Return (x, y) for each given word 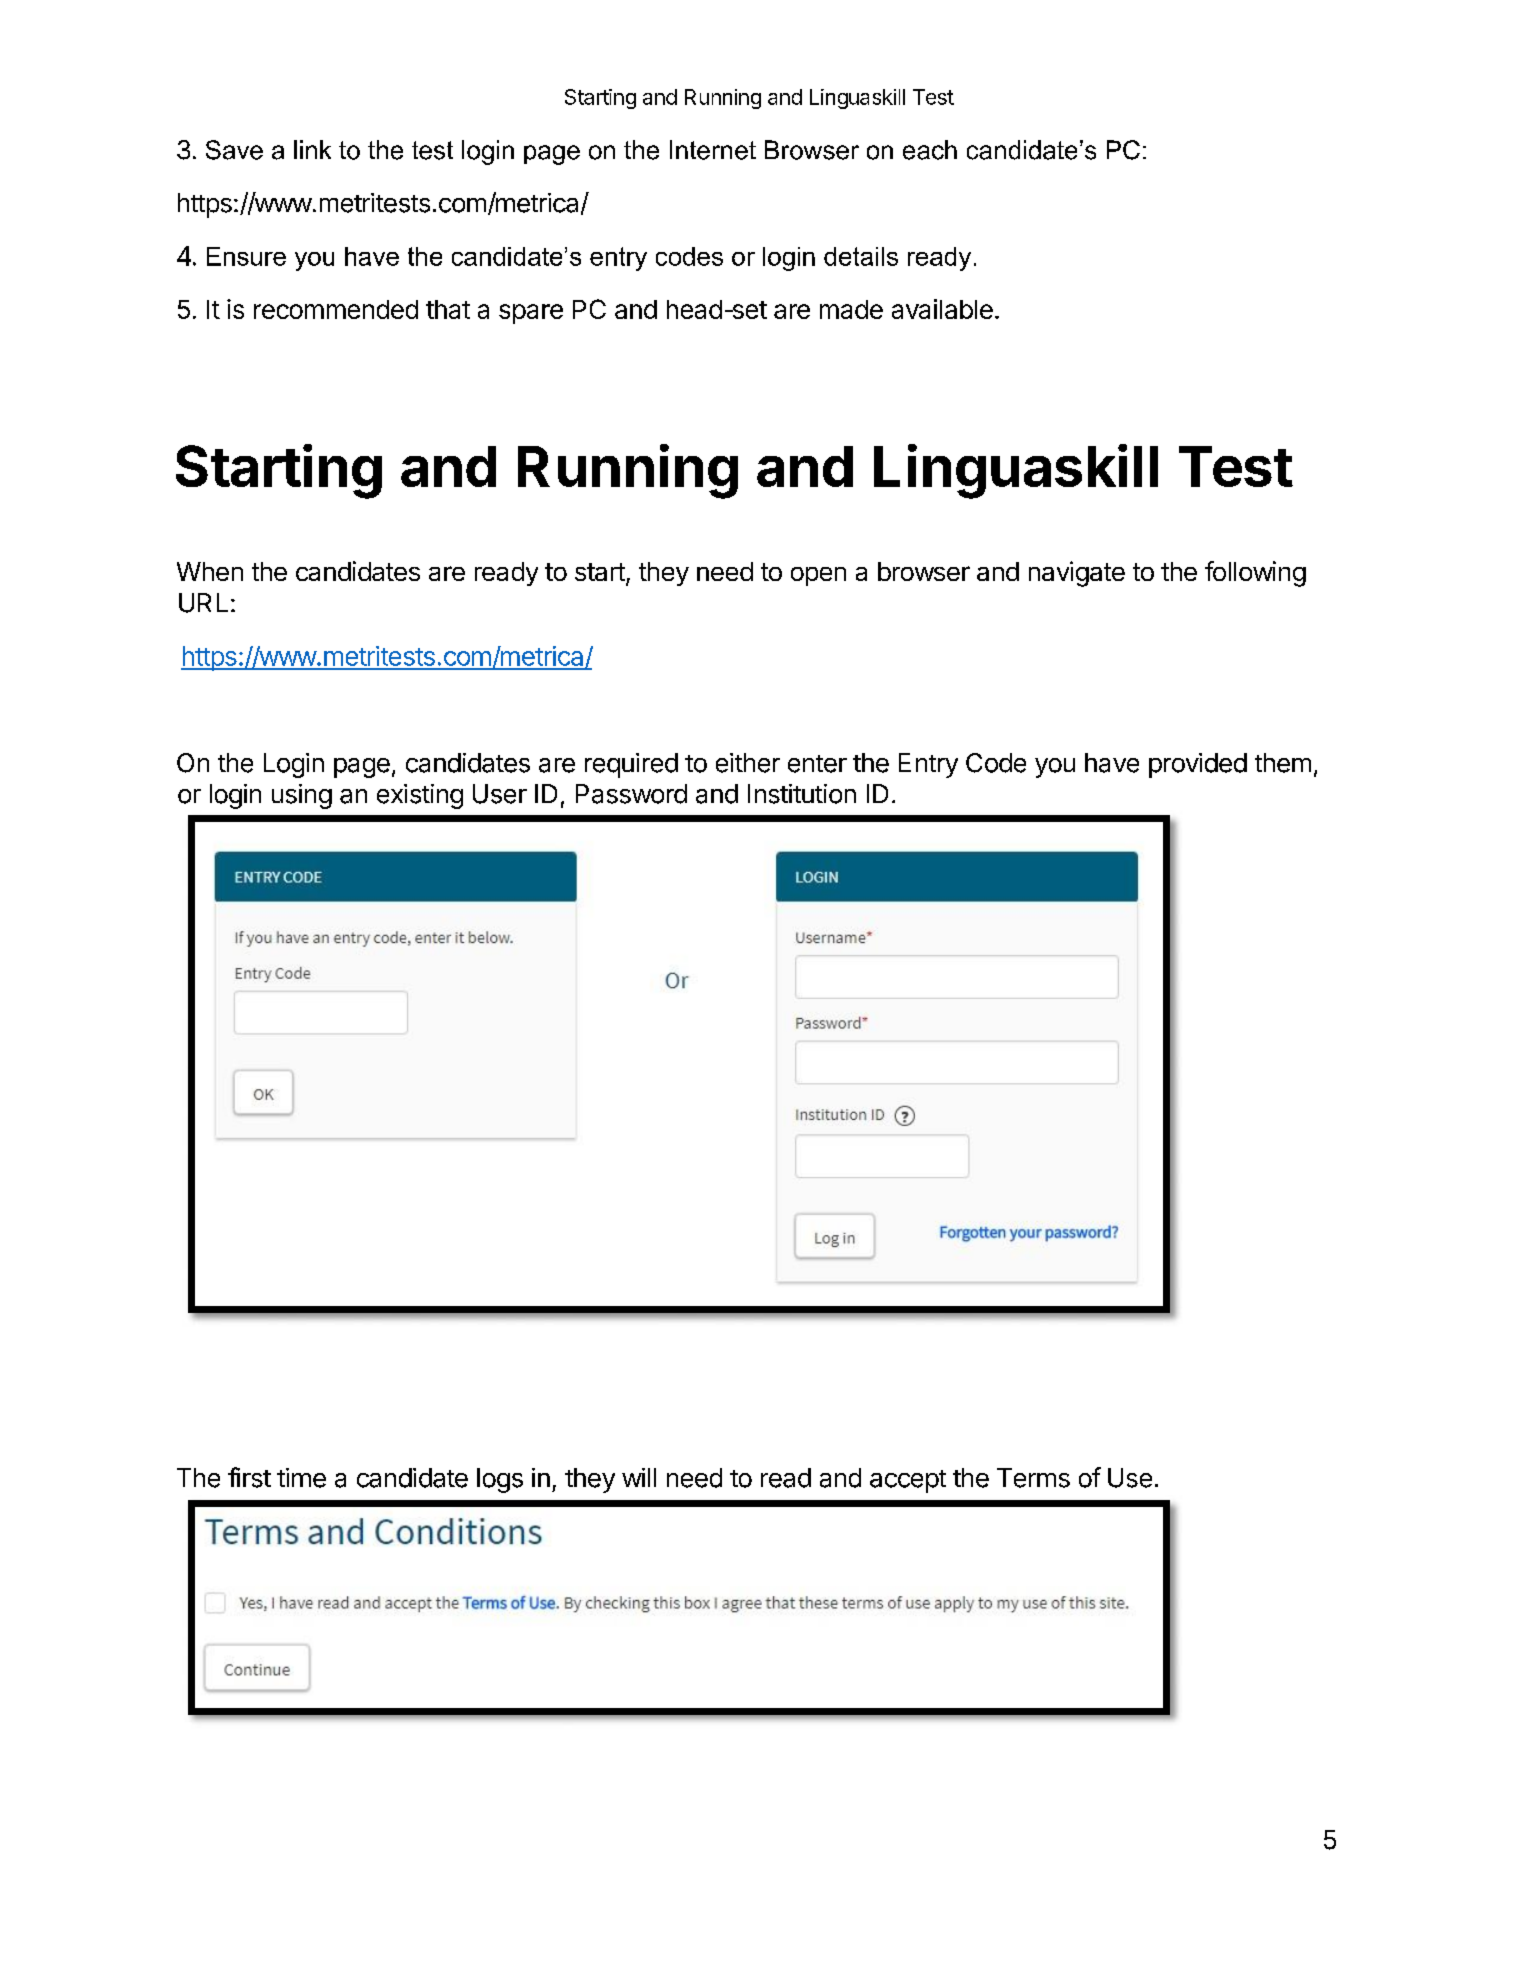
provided (1198, 765)
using (302, 796)
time (301, 1478)
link (312, 149)
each (930, 150)
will (639, 1477)
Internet (713, 150)
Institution (802, 794)
